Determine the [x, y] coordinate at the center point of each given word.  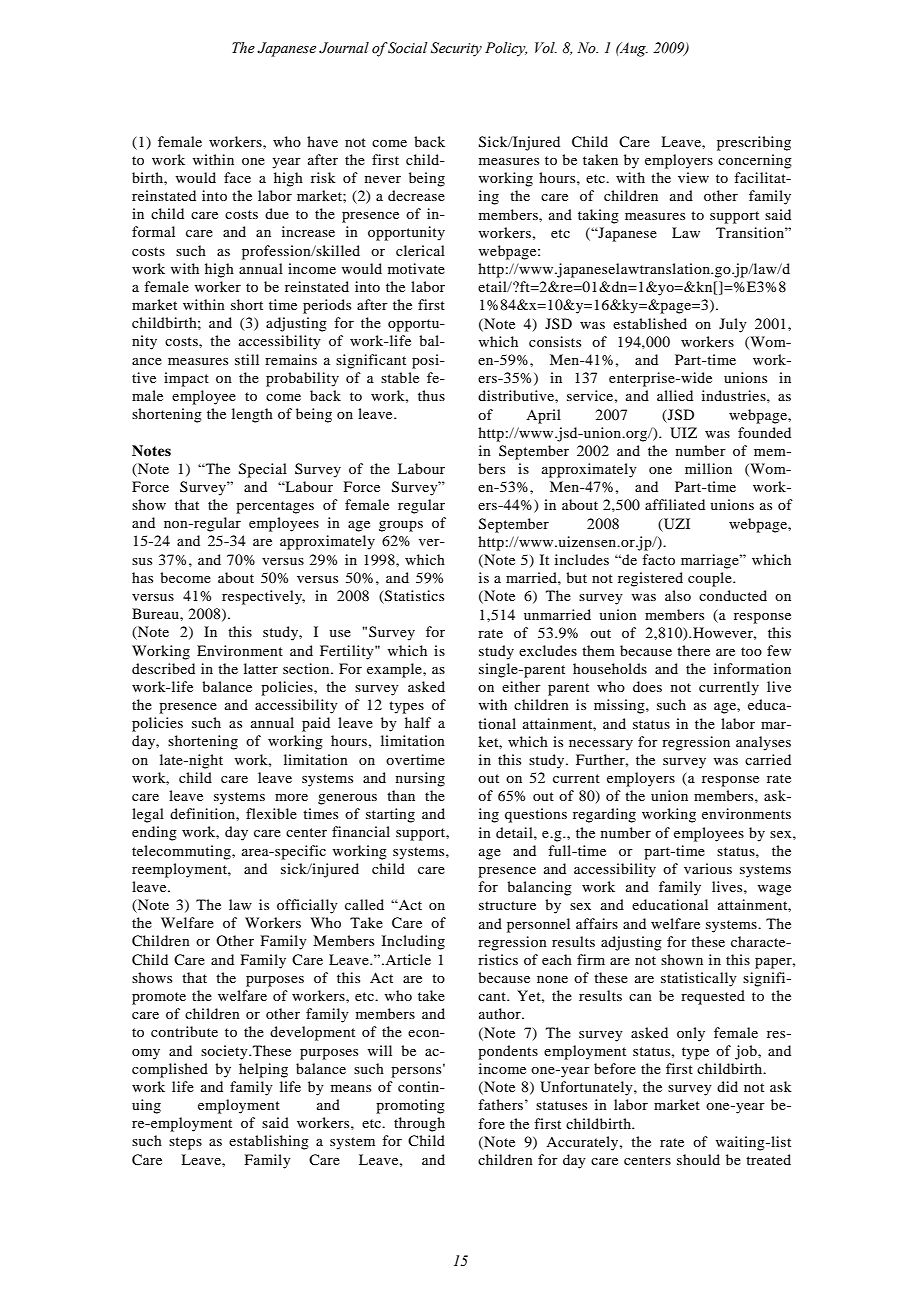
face [237, 177]
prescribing [754, 143]
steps [185, 1143]
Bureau [156, 613]
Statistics [413, 597]
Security [456, 49]
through [419, 1124]
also [678, 595]
